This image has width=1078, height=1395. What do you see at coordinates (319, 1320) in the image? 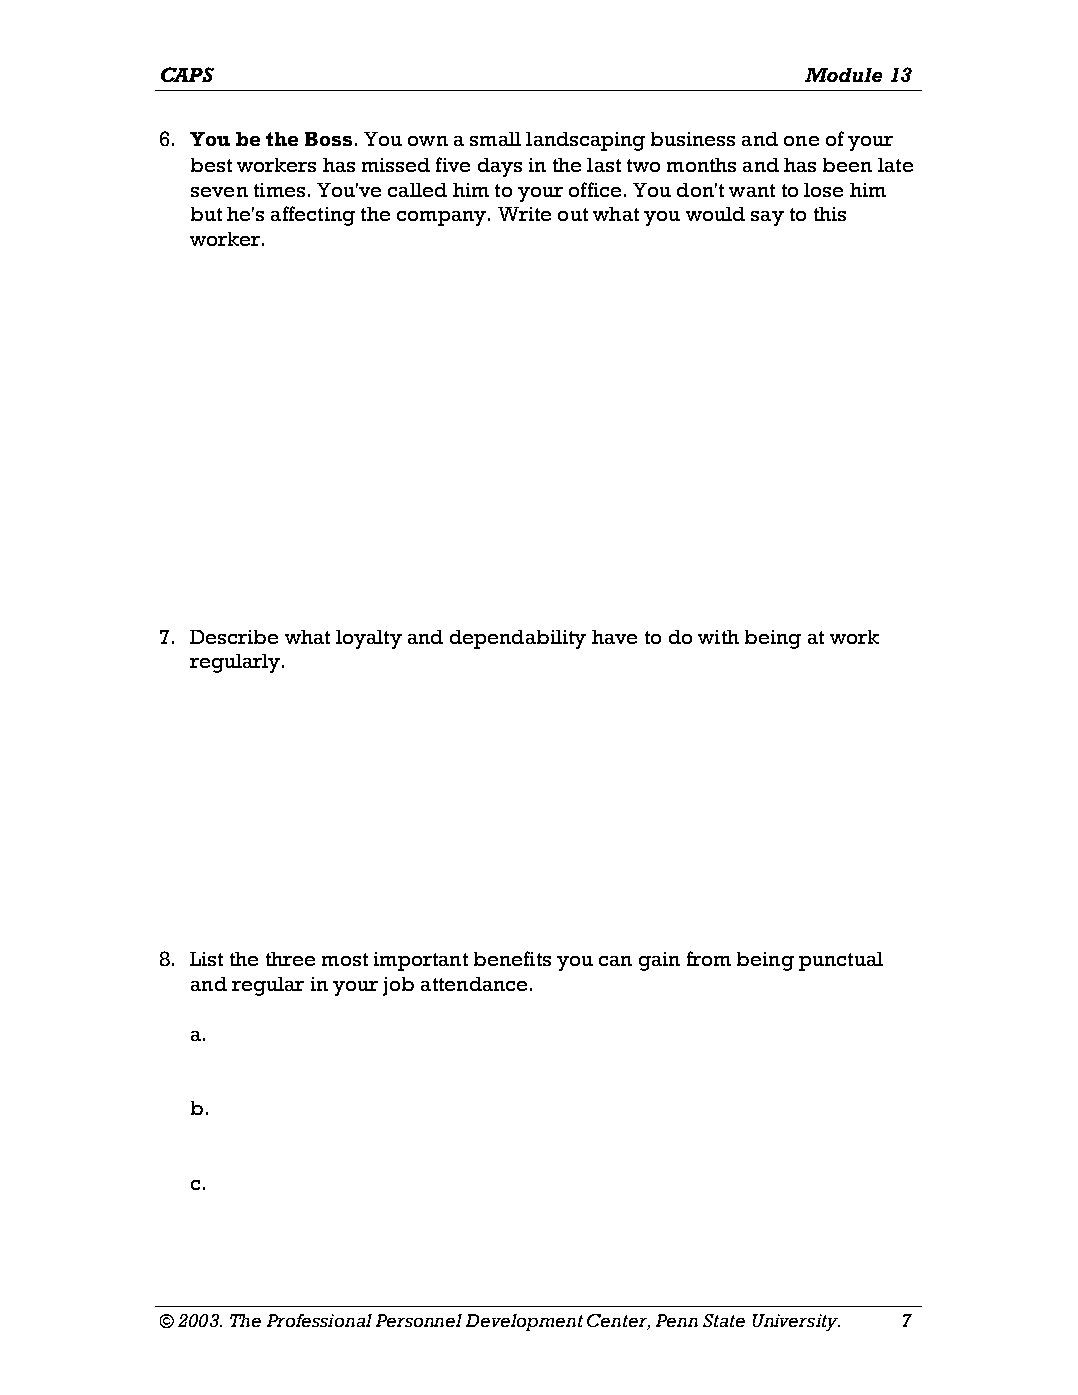
I see `Professional` at bounding box center [319, 1320].
